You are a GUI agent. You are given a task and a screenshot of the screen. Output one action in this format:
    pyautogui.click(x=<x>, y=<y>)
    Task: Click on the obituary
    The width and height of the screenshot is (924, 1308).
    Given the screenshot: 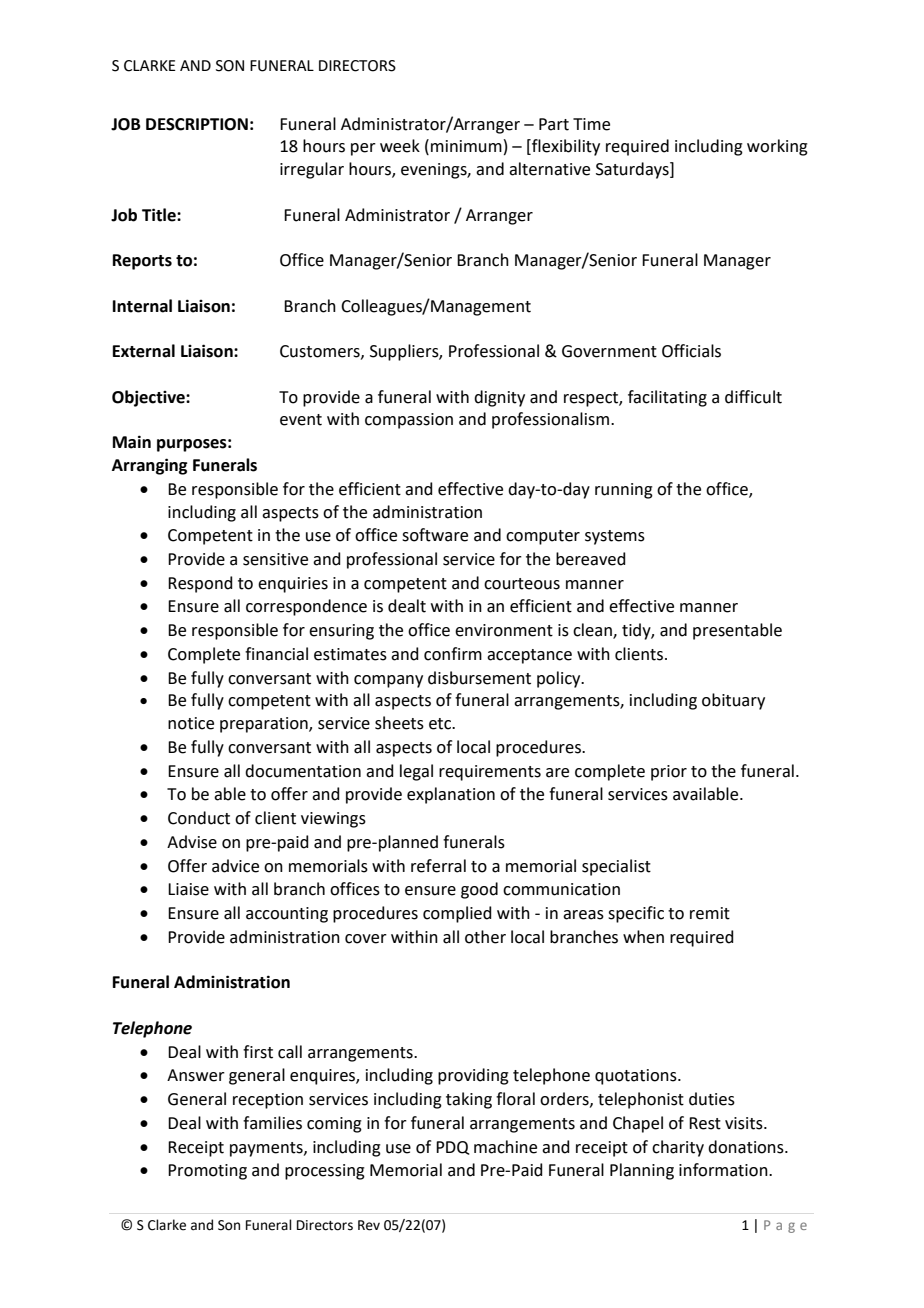 What is the action you would take?
    pyautogui.click(x=733, y=701)
